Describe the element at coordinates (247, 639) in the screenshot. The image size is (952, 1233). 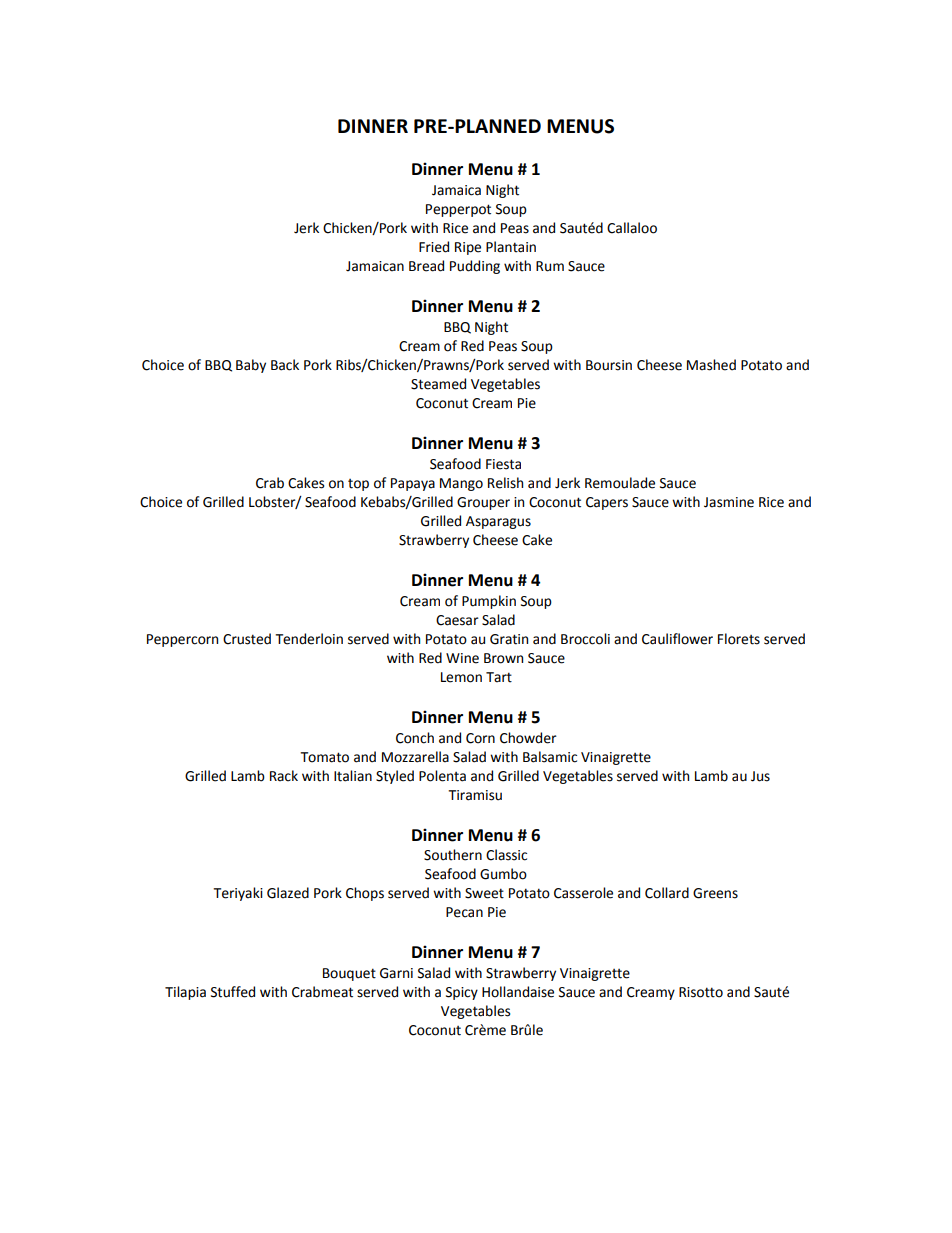
I see `Crusted` at that location.
